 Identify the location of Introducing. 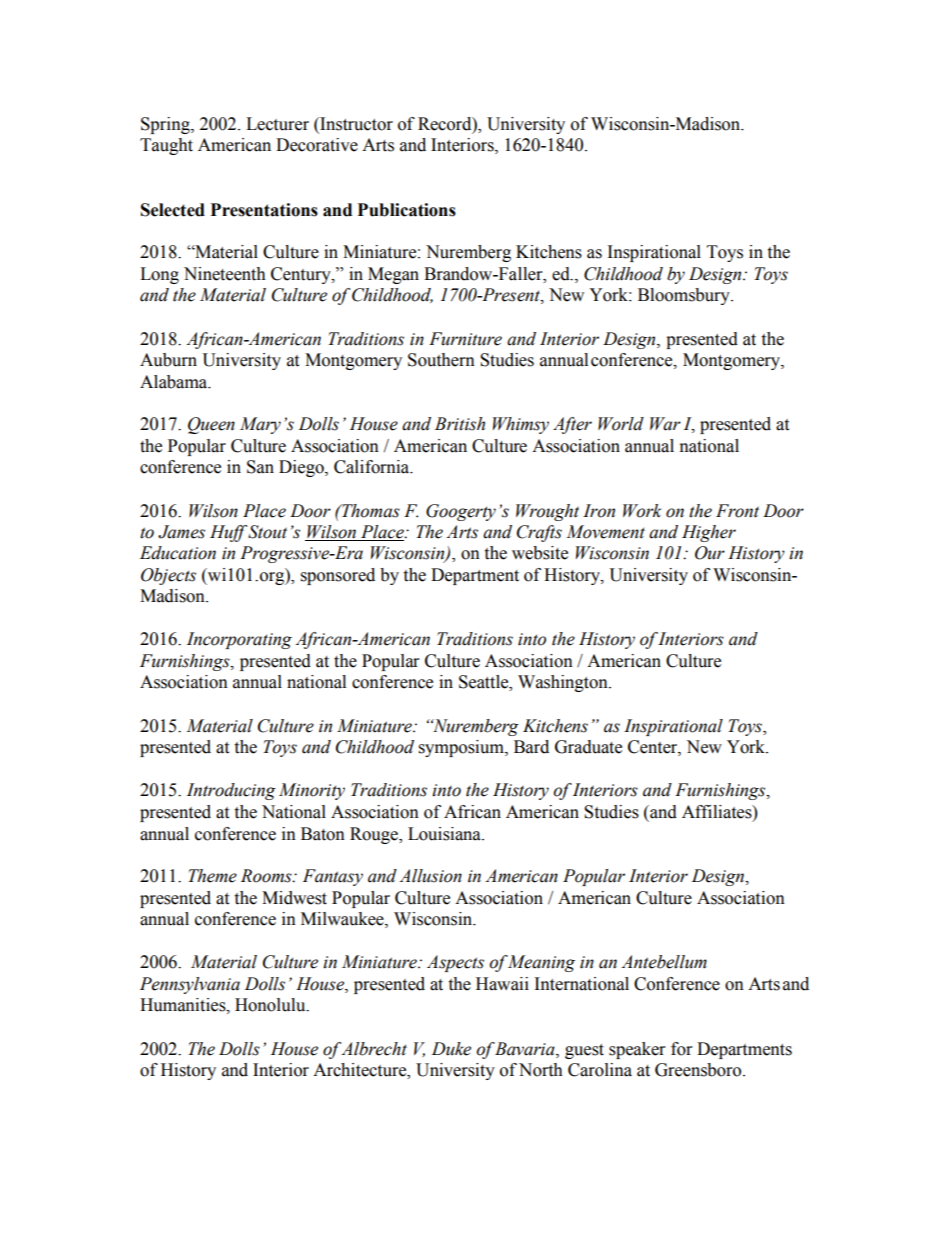
(231, 791).
